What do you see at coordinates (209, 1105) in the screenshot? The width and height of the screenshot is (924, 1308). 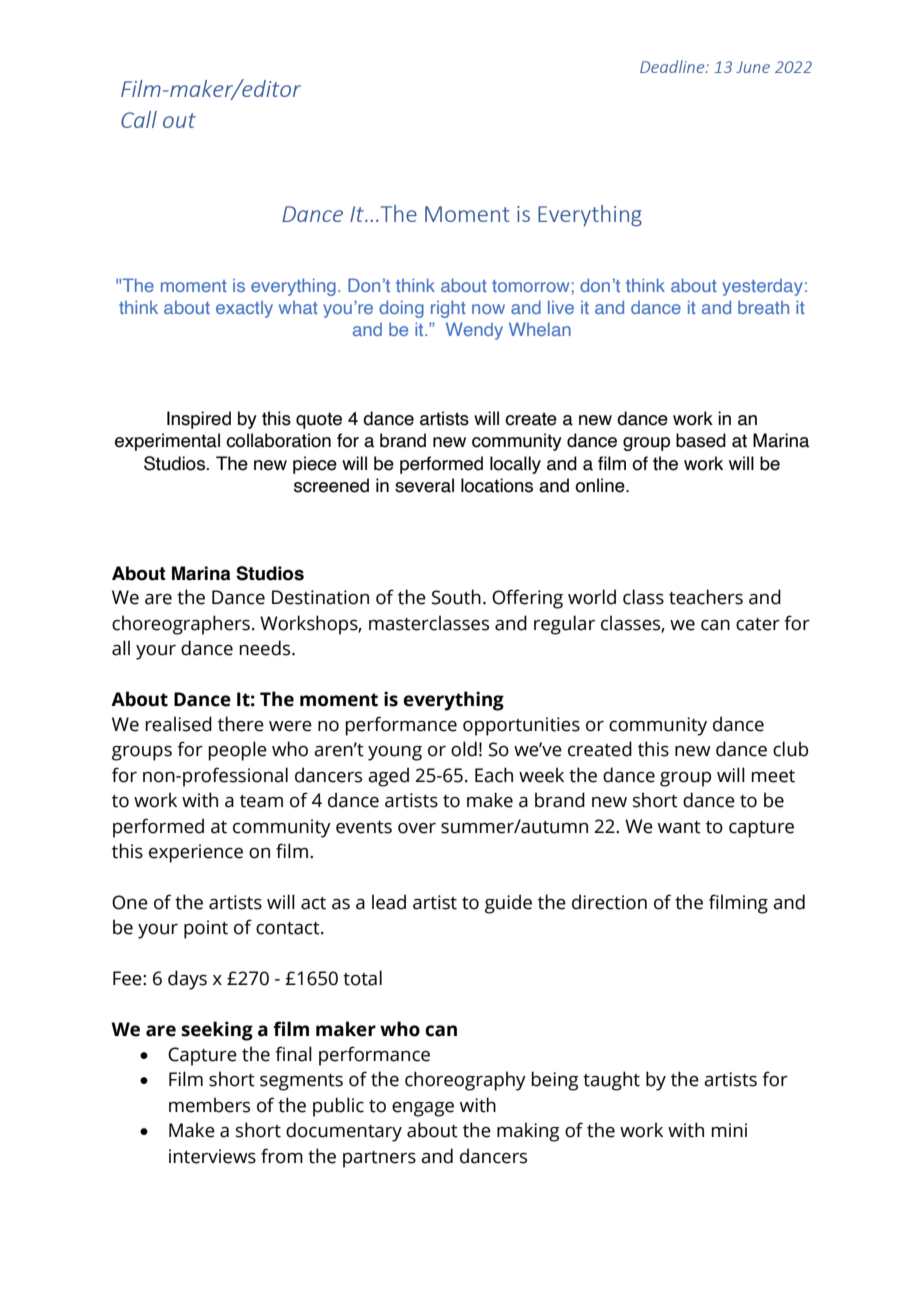 I see `members` at bounding box center [209, 1105].
